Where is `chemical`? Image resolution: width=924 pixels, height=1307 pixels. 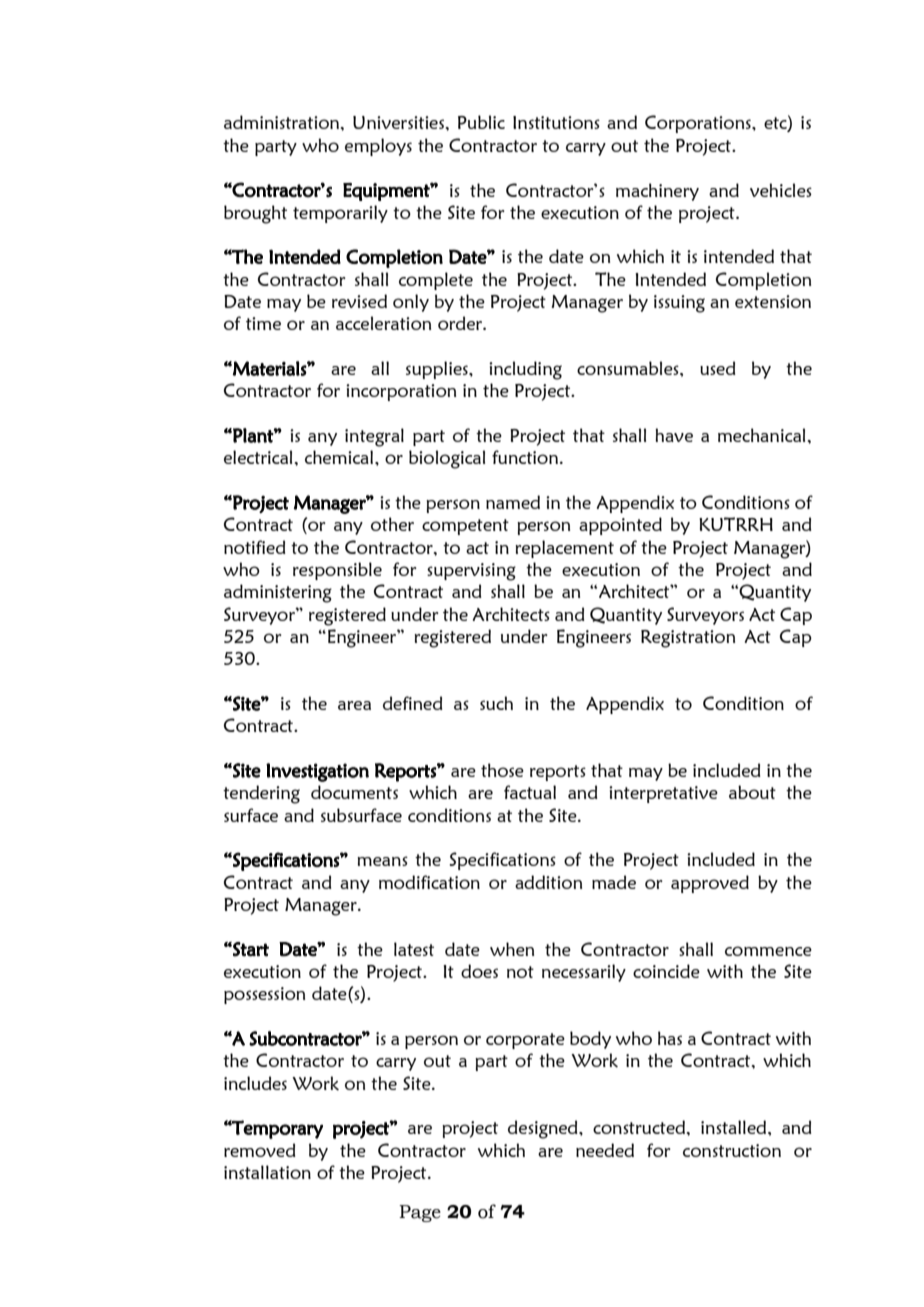 chemical is located at coordinates (340, 457).
